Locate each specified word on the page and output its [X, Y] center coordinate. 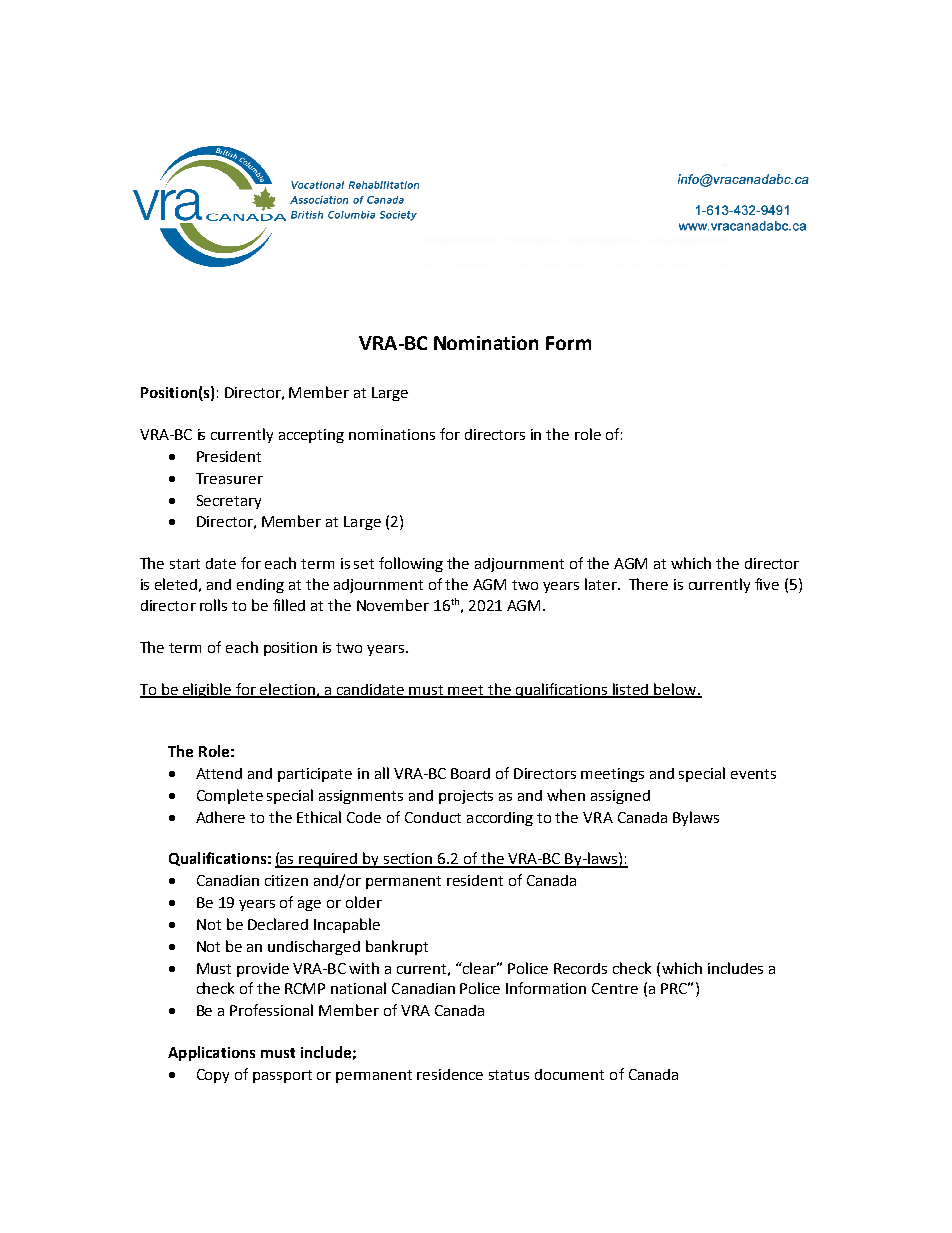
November [393, 605]
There [648, 584]
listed [631, 690]
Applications [211, 1053]
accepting [311, 436]
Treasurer [229, 478]
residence [450, 1074]
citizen [286, 880]
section [408, 860]
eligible [207, 690]
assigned [620, 797]
